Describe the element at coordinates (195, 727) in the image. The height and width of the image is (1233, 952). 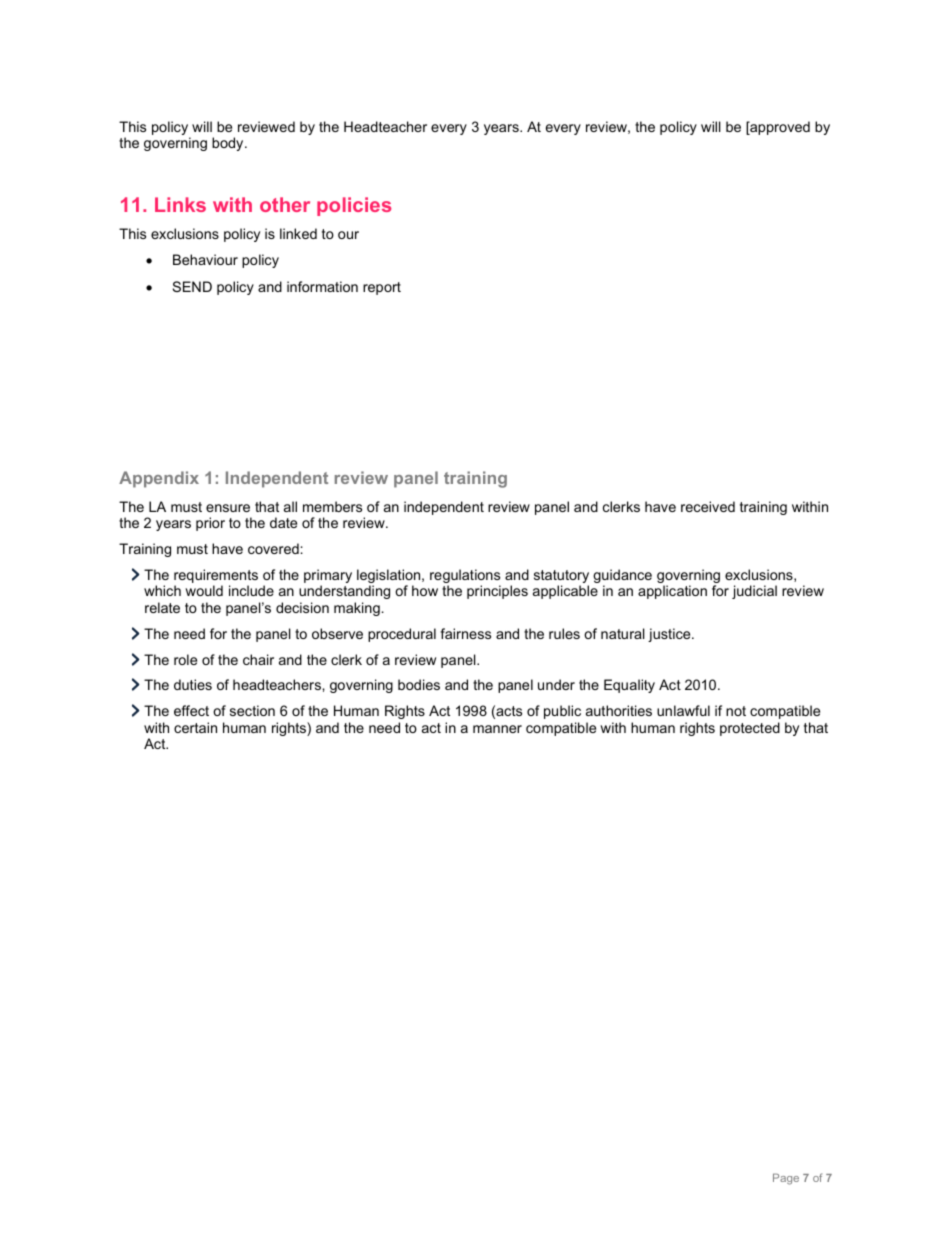
I see `certain` at that location.
